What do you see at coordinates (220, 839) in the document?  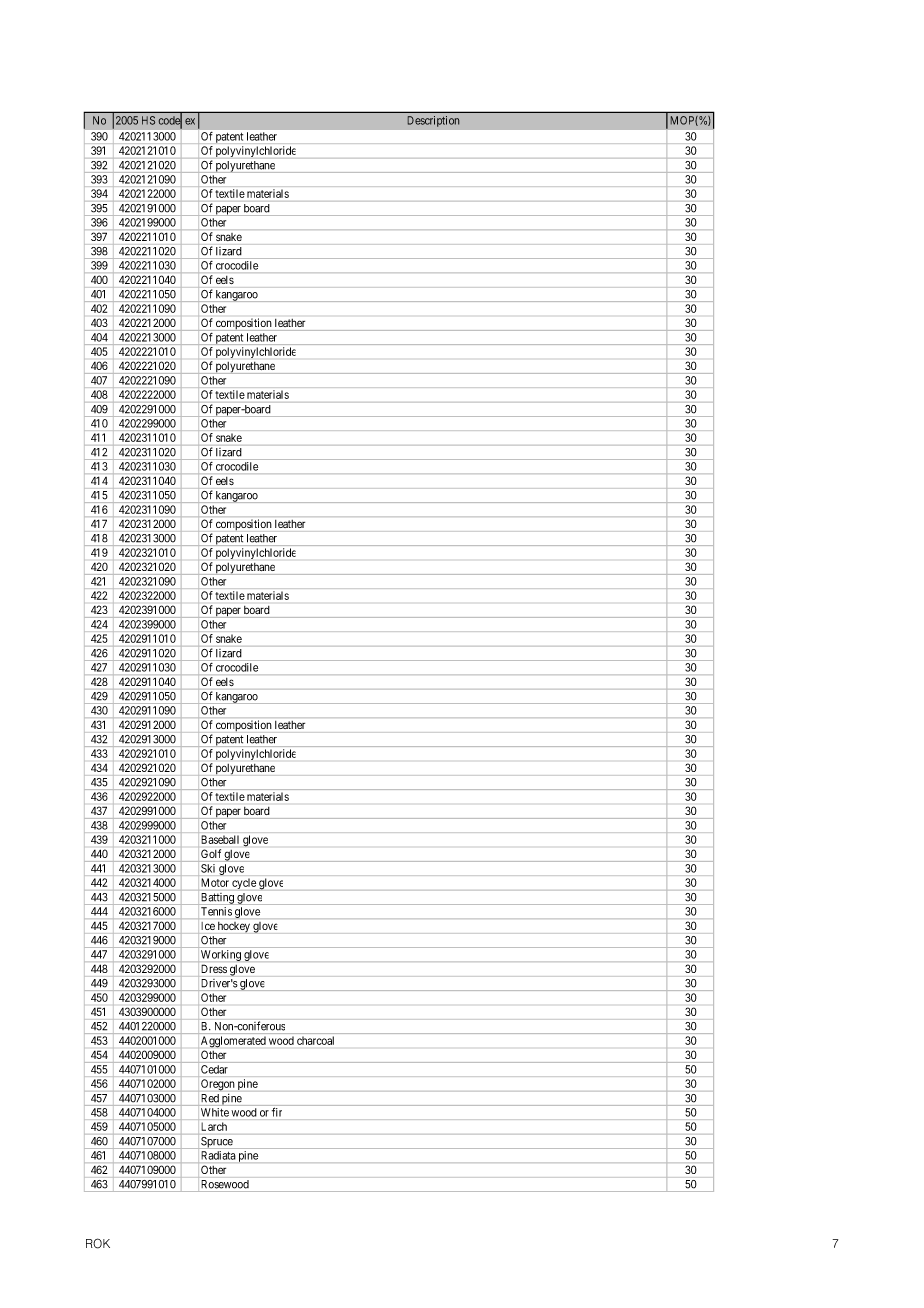 I see `Baseball` at bounding box center [220, 839].
